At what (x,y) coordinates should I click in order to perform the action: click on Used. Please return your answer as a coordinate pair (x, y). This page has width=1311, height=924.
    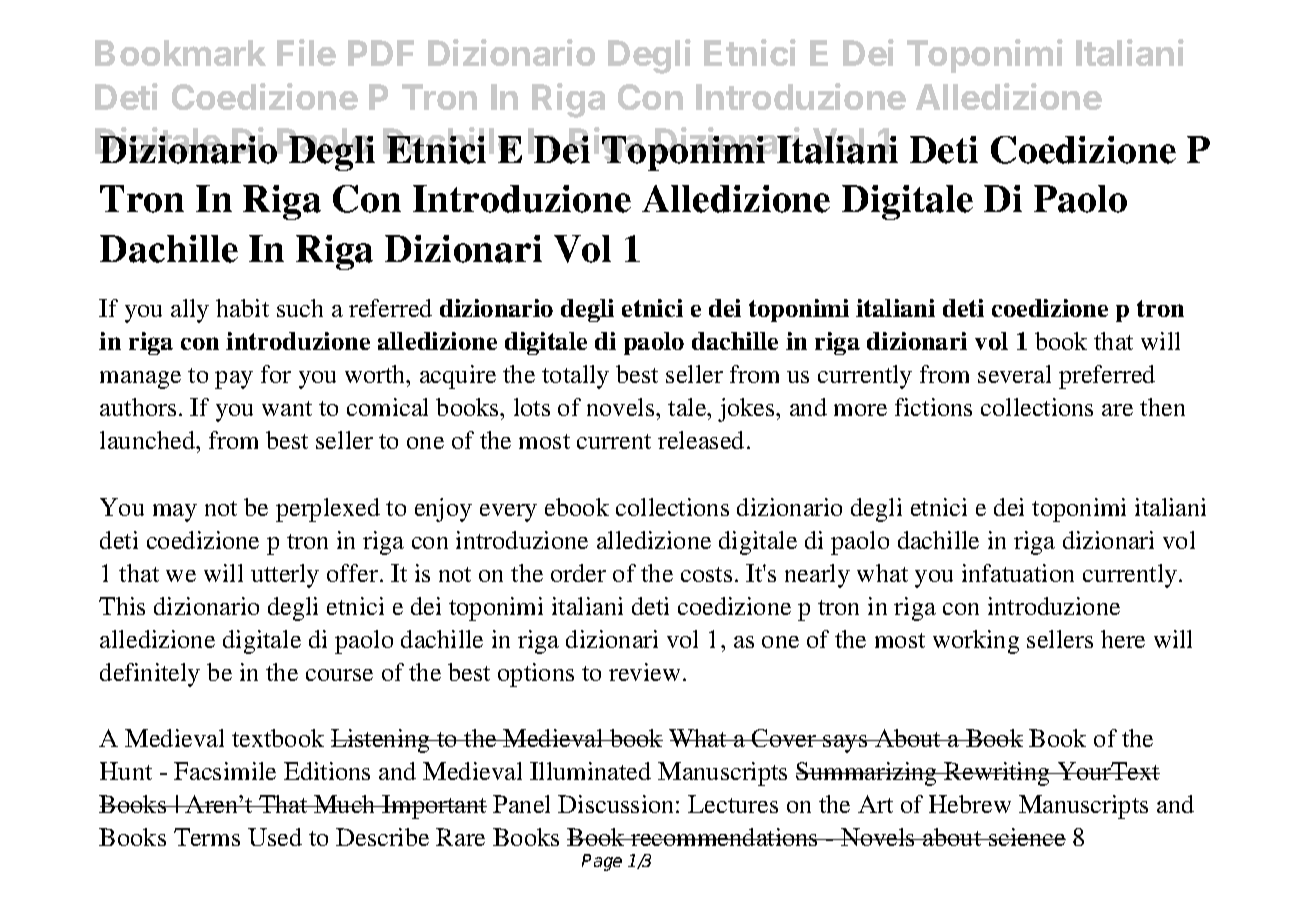
    Looking at the image, I should click on (275, 837).
